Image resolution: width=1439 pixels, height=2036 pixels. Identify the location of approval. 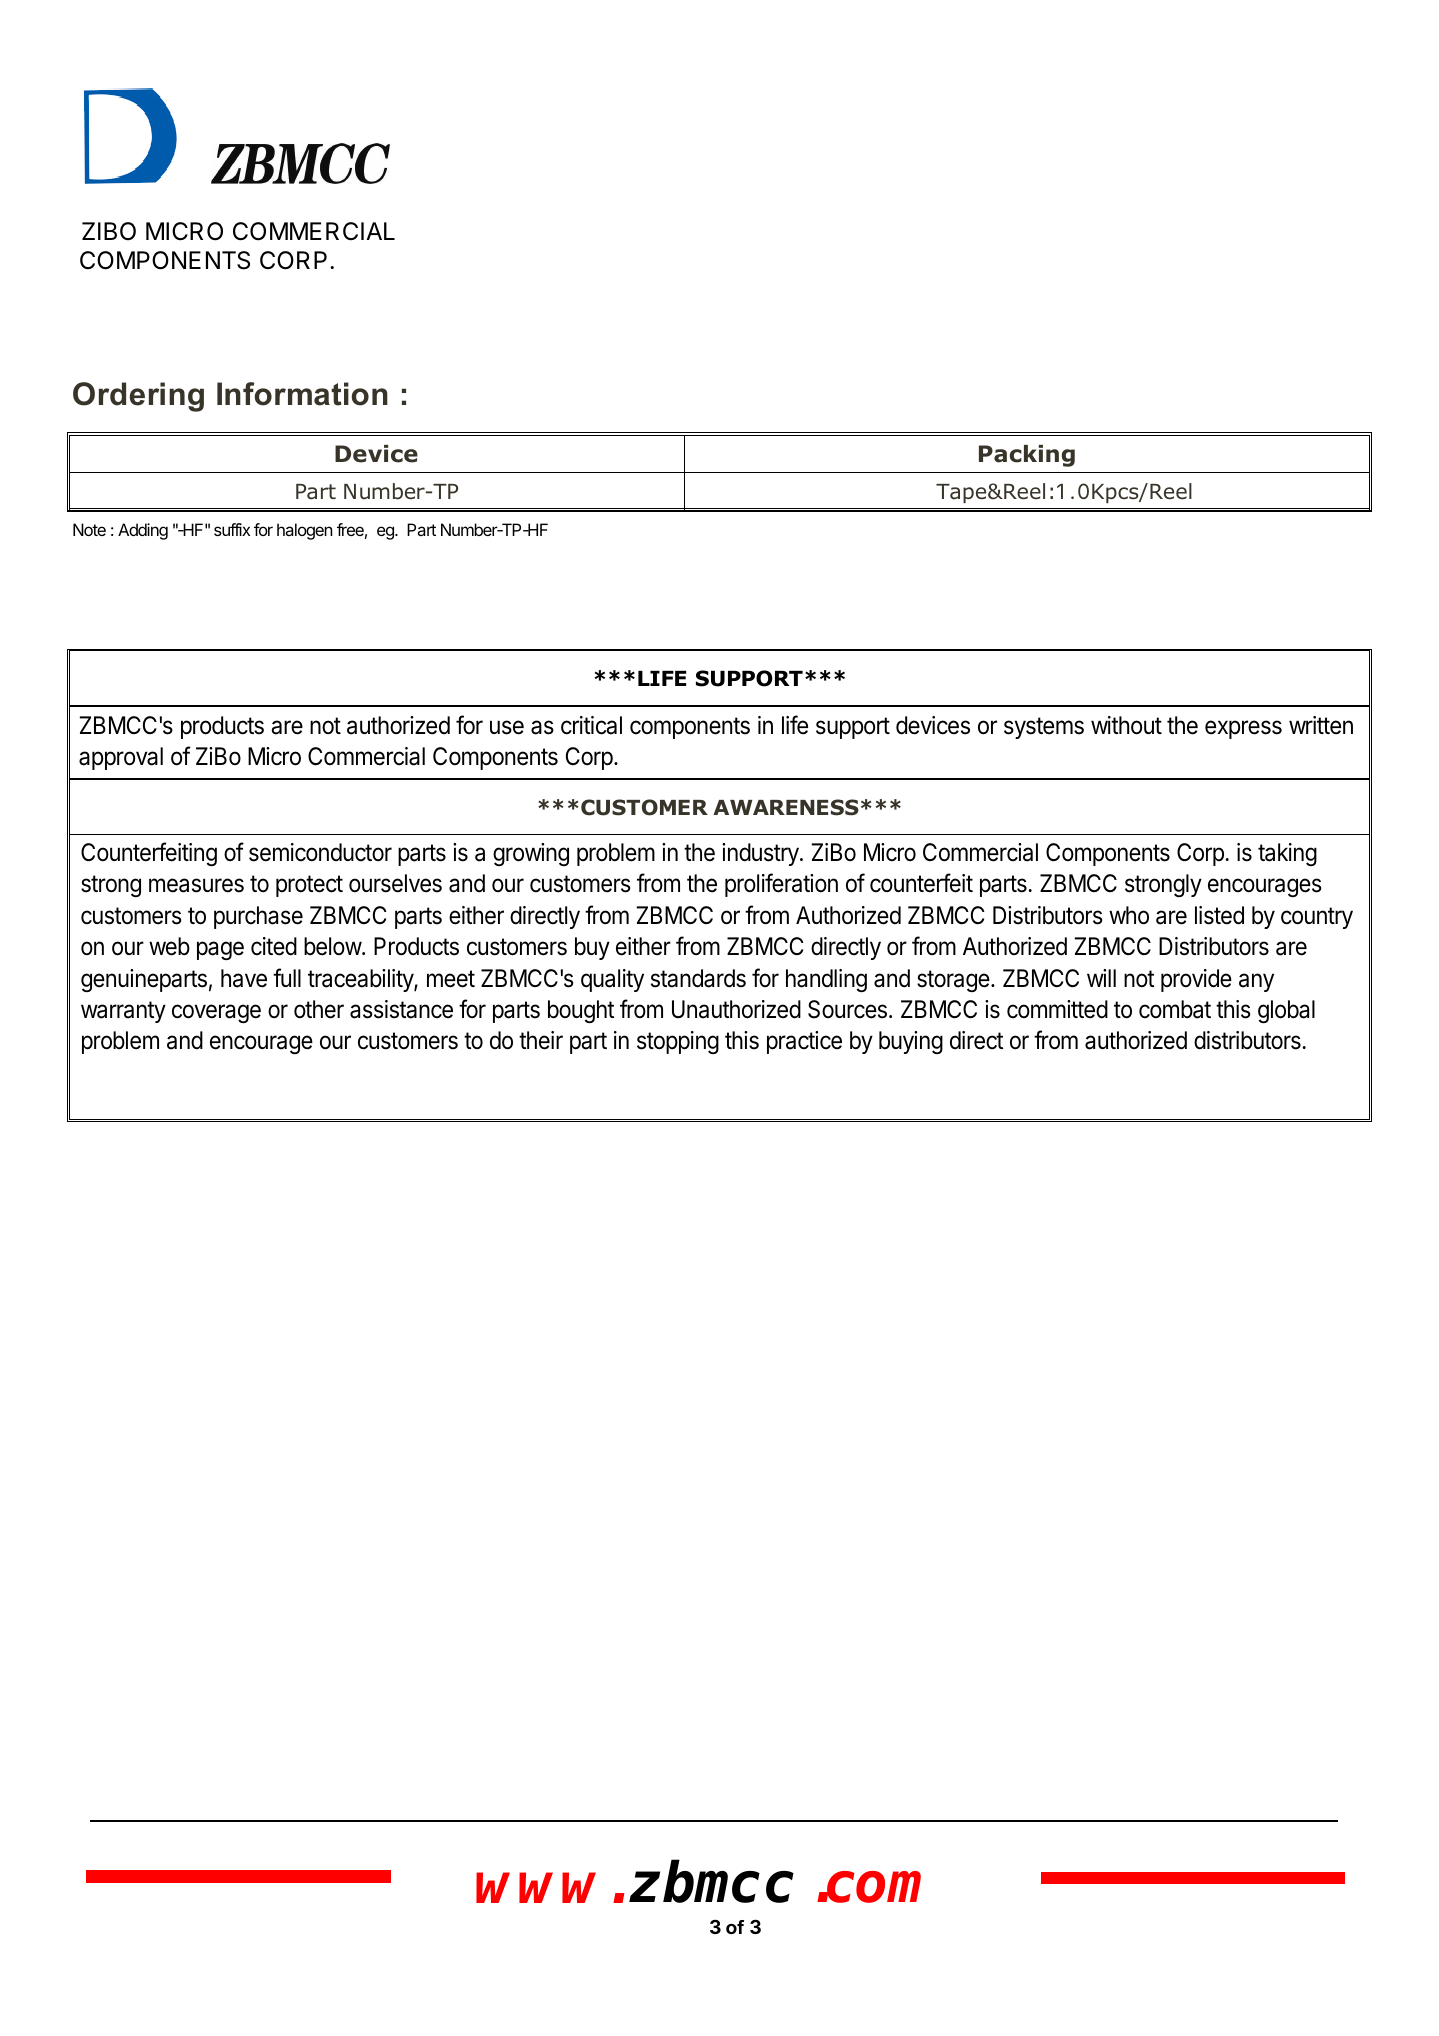
(121, 758).
